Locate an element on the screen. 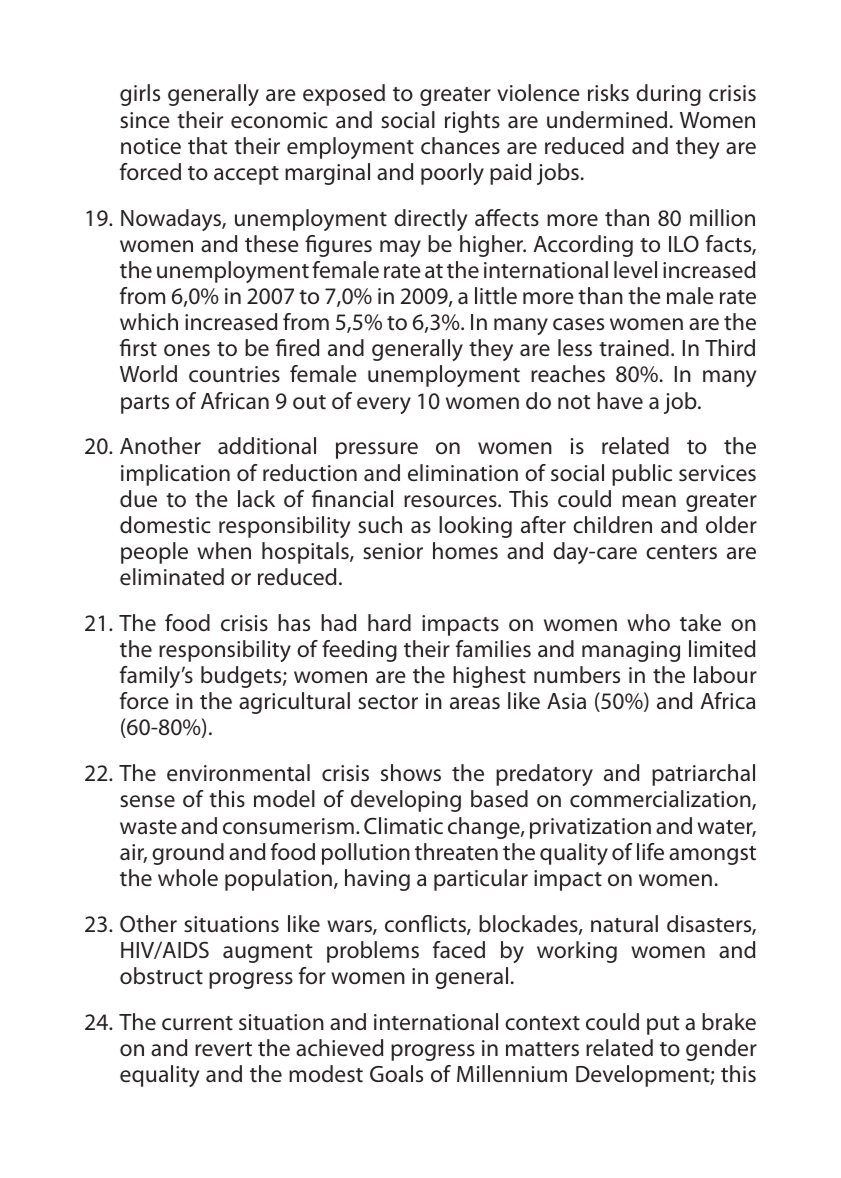 This screenshot has width=841, height=1178. shows is located at coordinates (411, 773).
